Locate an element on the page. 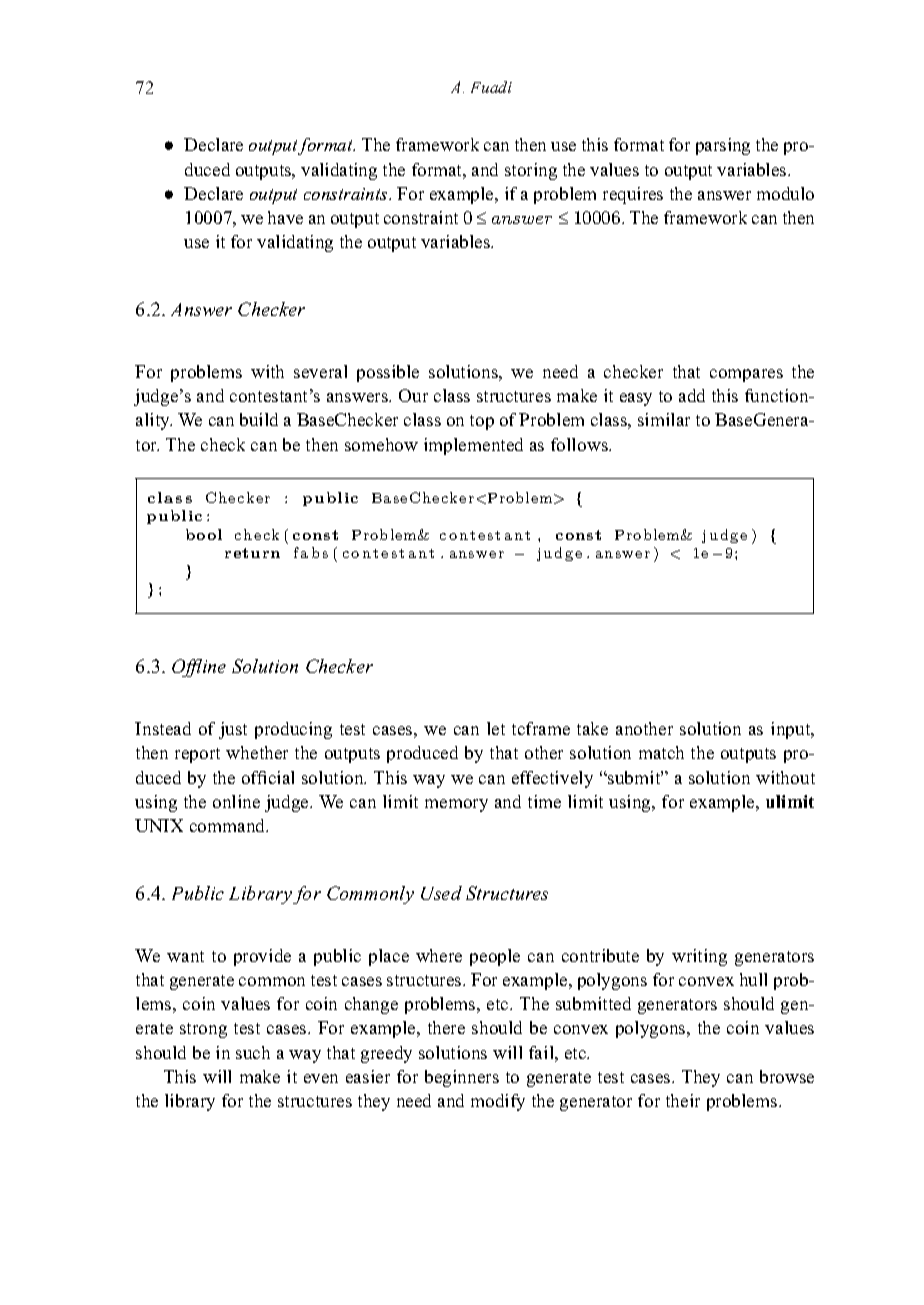 The width and height of the page is (924, 1305). memory is located at coordinates (456, 805).
